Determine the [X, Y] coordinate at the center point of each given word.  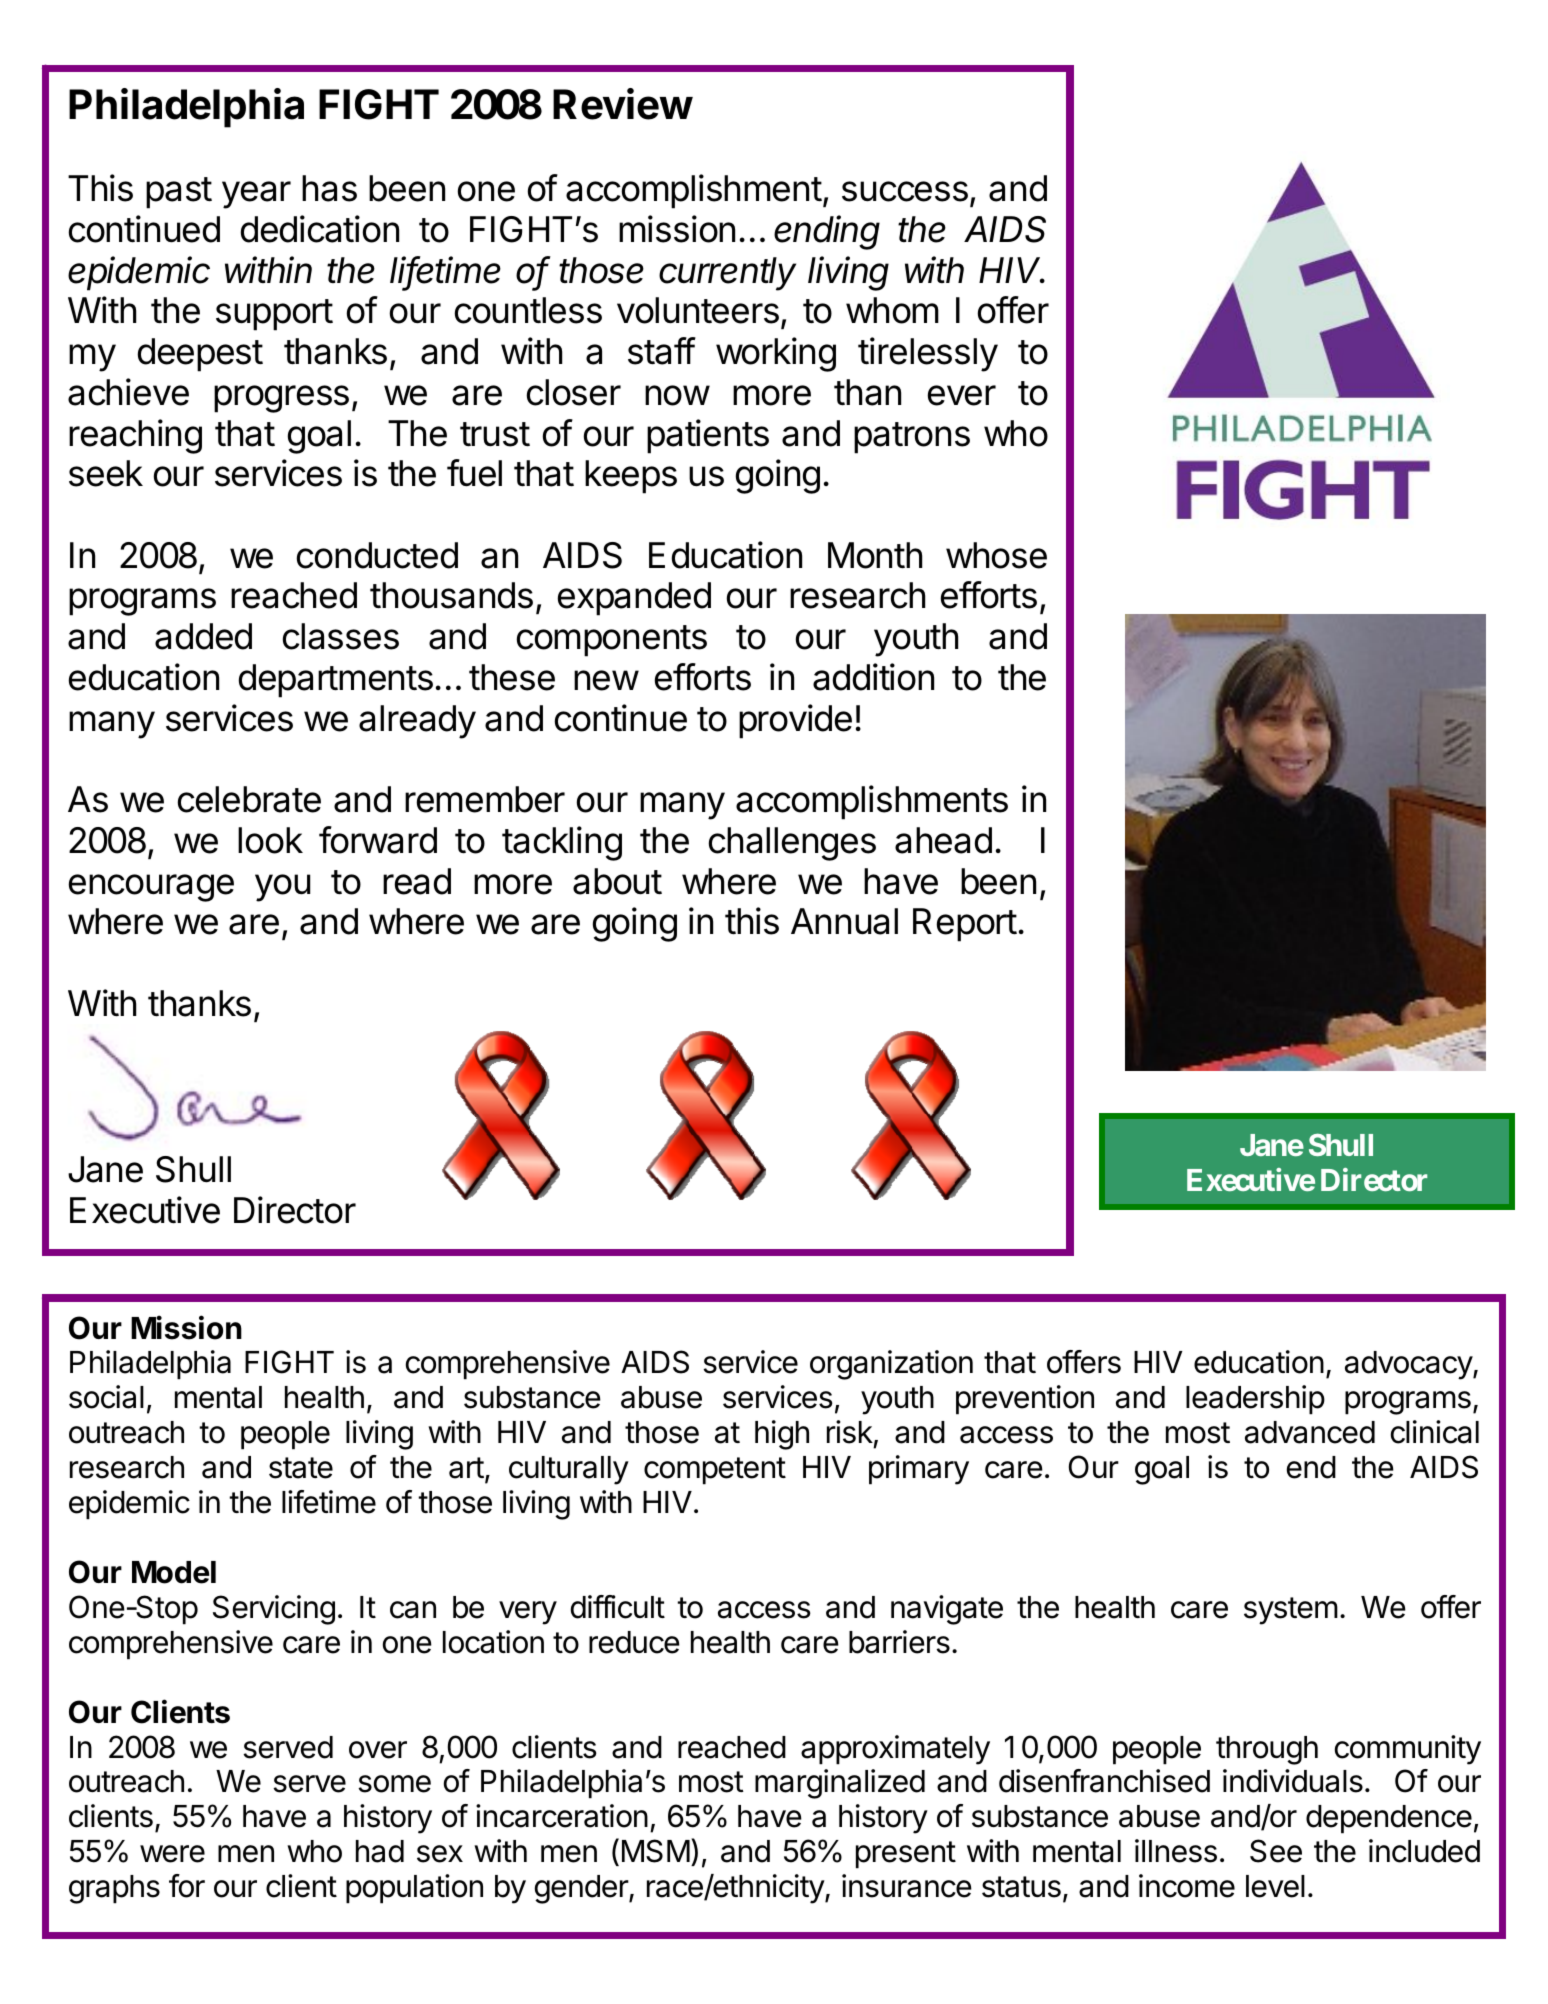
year [256, 195]
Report [965, 925]
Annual [844, 921]
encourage [151, 888]
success [905, 191]
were [172, 1854]
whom [892, 310]
